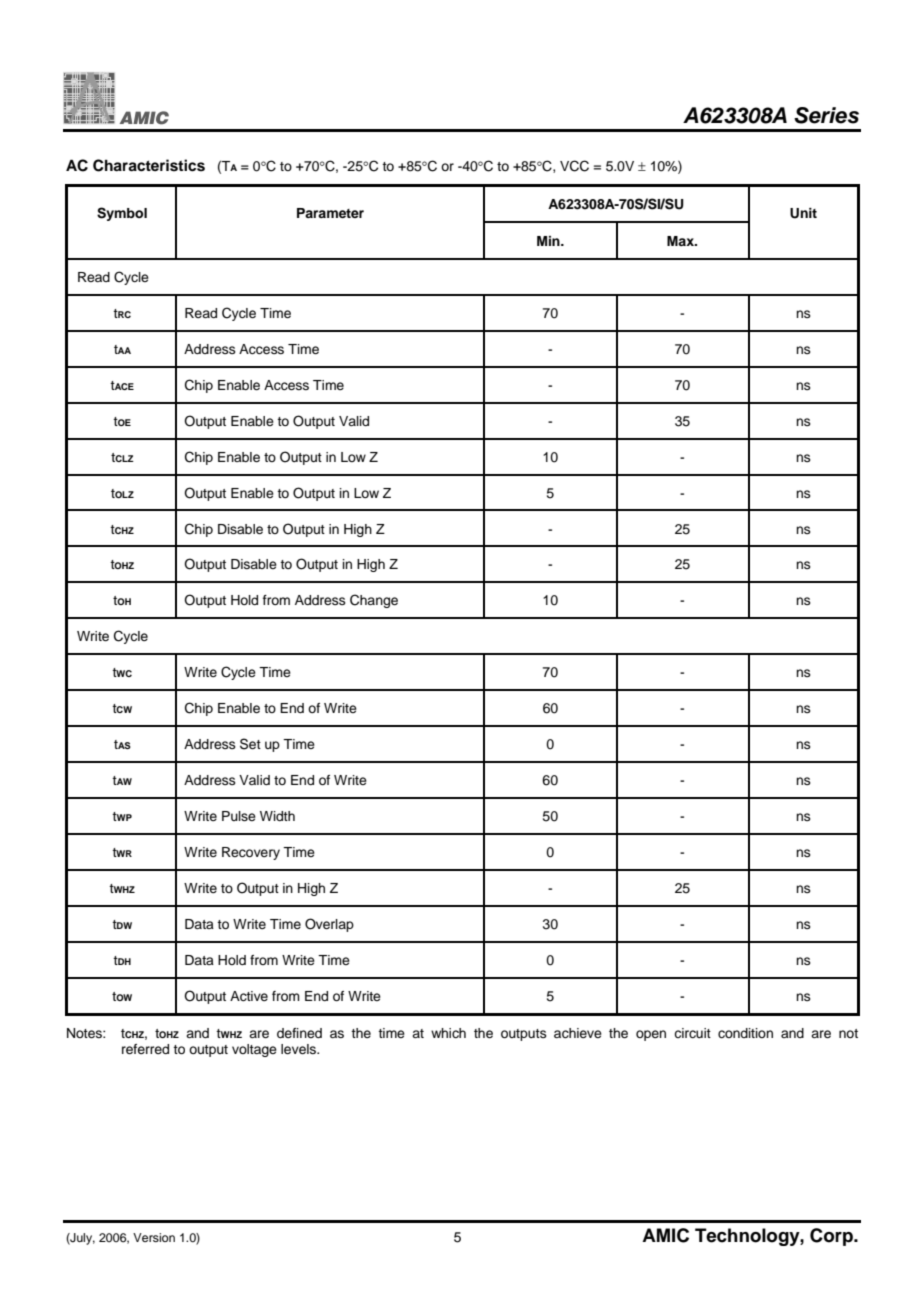 The width and height of the page is (924, 1308). What do you see at coordinates (149, 165) in the page?
I see `Characteristics` at bounding box center [149, 165].
